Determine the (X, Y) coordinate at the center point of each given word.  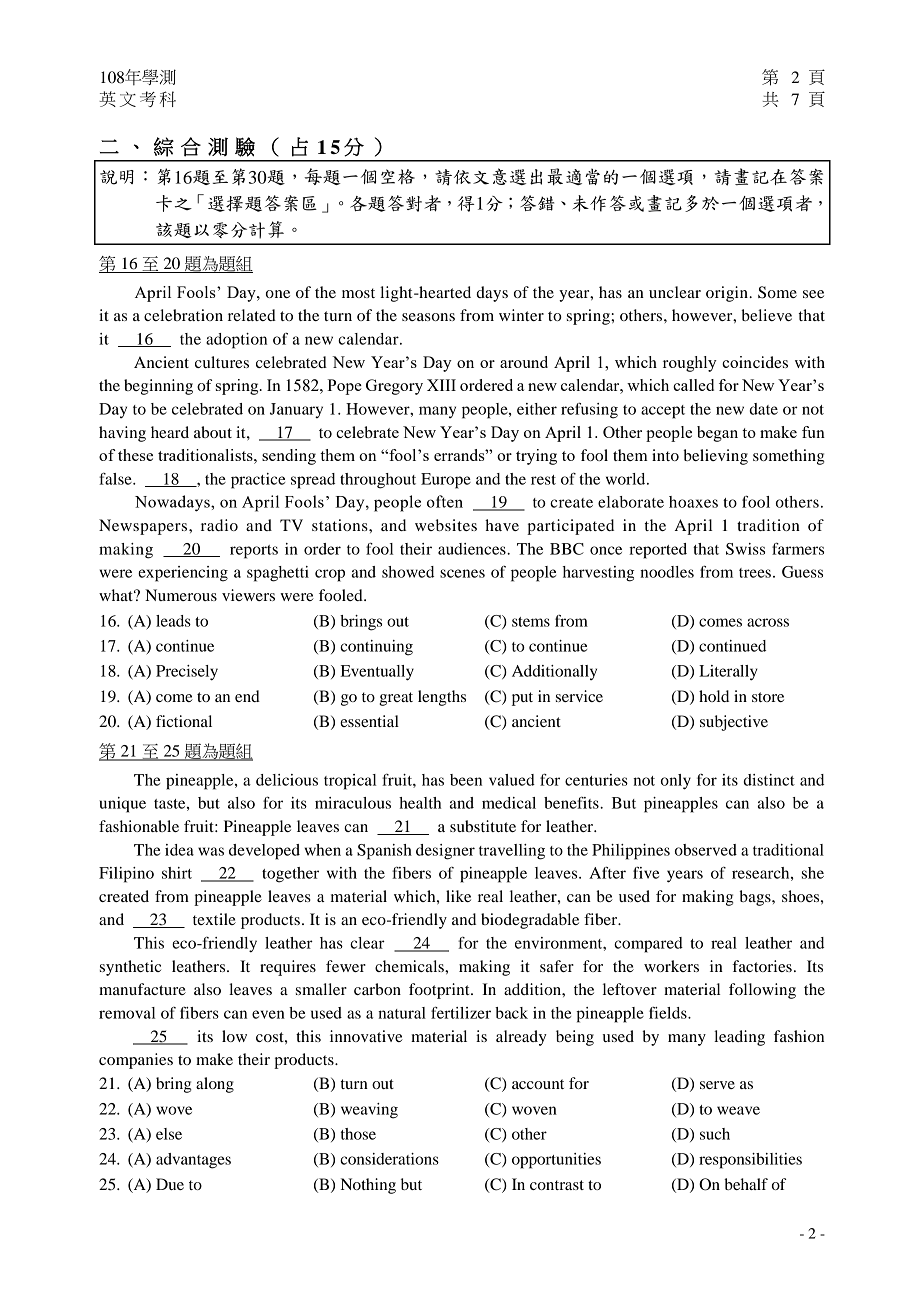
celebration (183, 315)
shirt (177, 873)
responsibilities (750, 1161)
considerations (389, 1159)
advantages (193, 1161)
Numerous (181, 595)
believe (766, 315)
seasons (428, 317)
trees (755, 573)
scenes (462, 573)
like (458, 896)
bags (756, 898)
